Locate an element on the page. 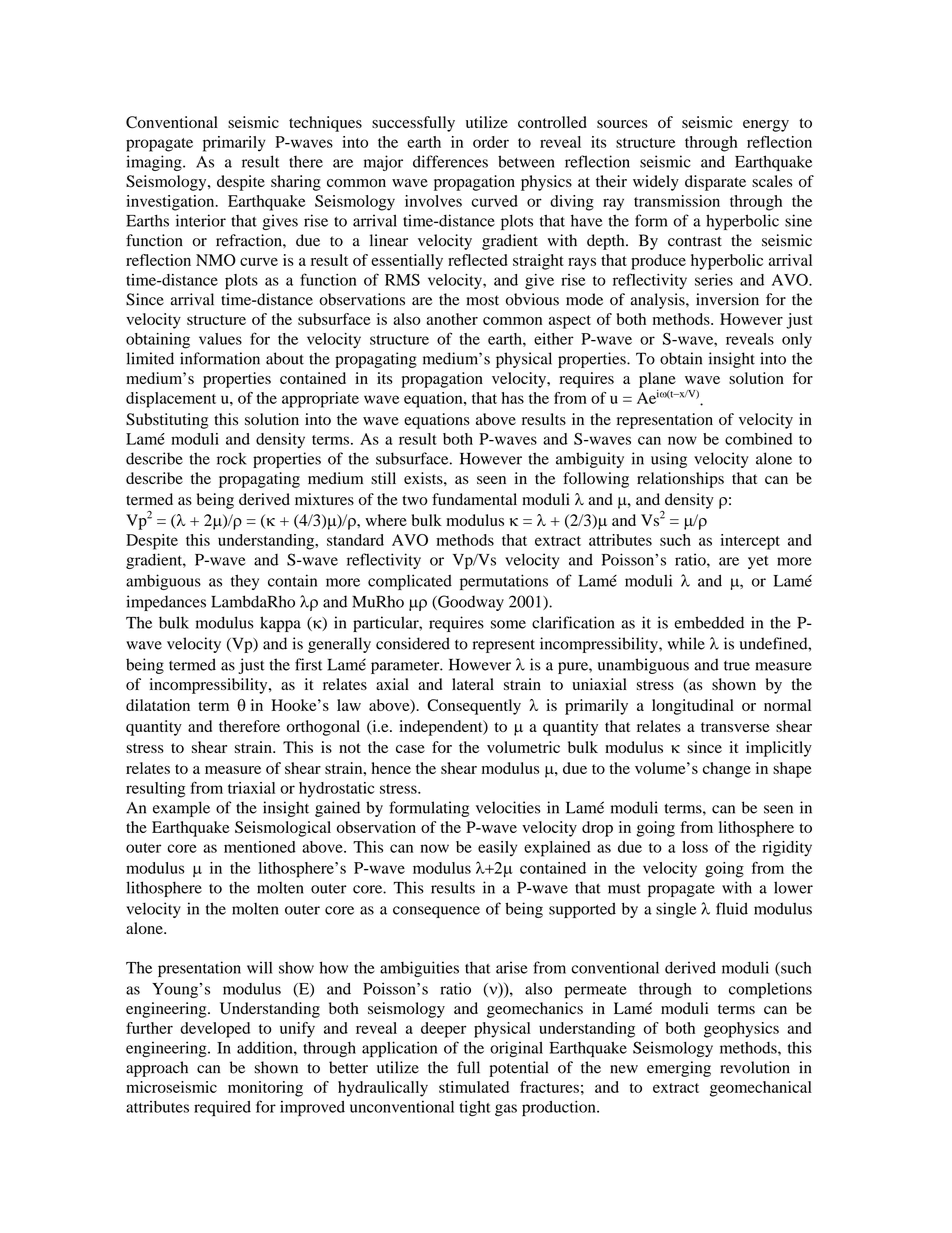 The image size is (952, 1233). required is located at coordinates (222, 1108).
